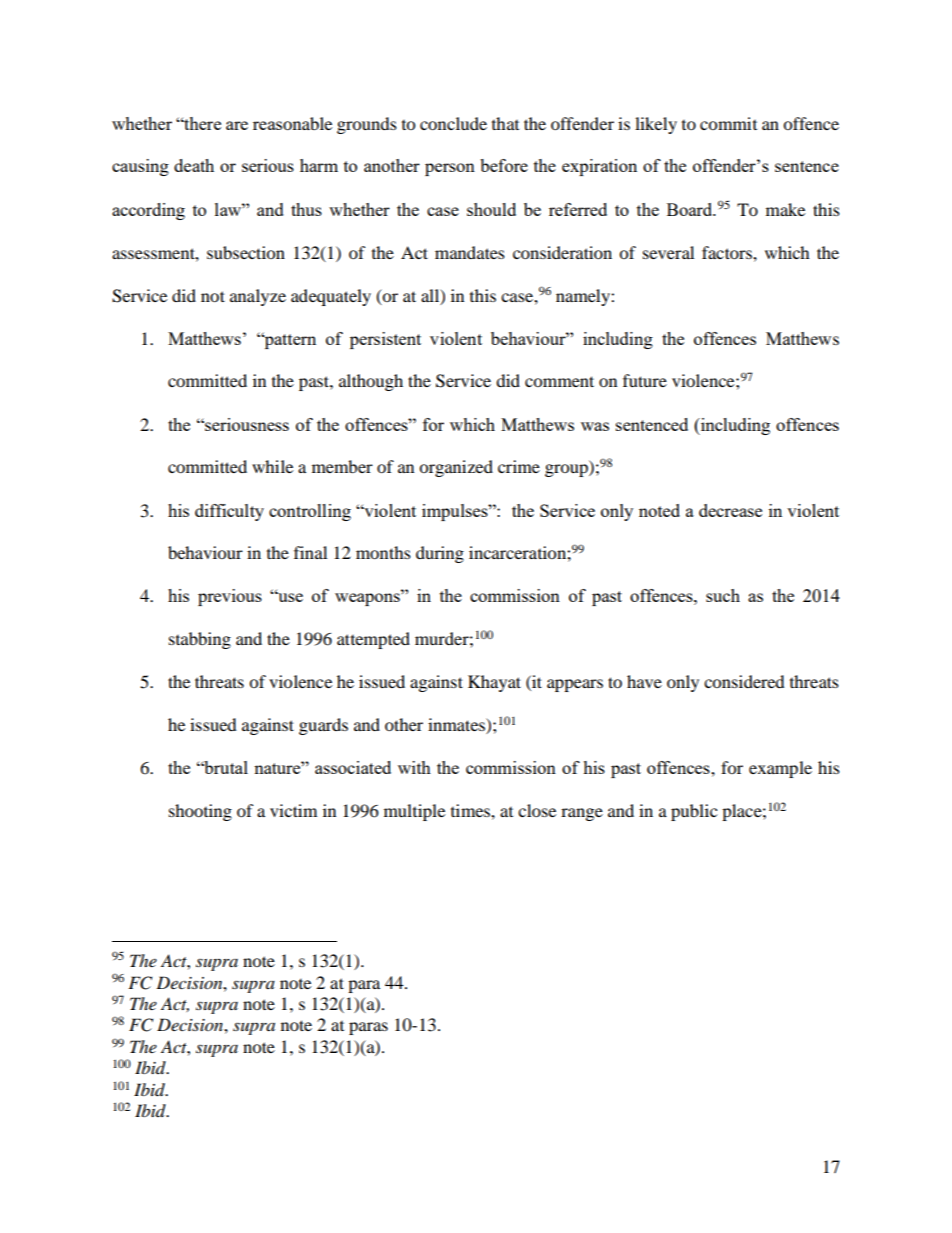 This screenshot has width=952, height=1233. I want to click on conclude, so click(453, 123).
